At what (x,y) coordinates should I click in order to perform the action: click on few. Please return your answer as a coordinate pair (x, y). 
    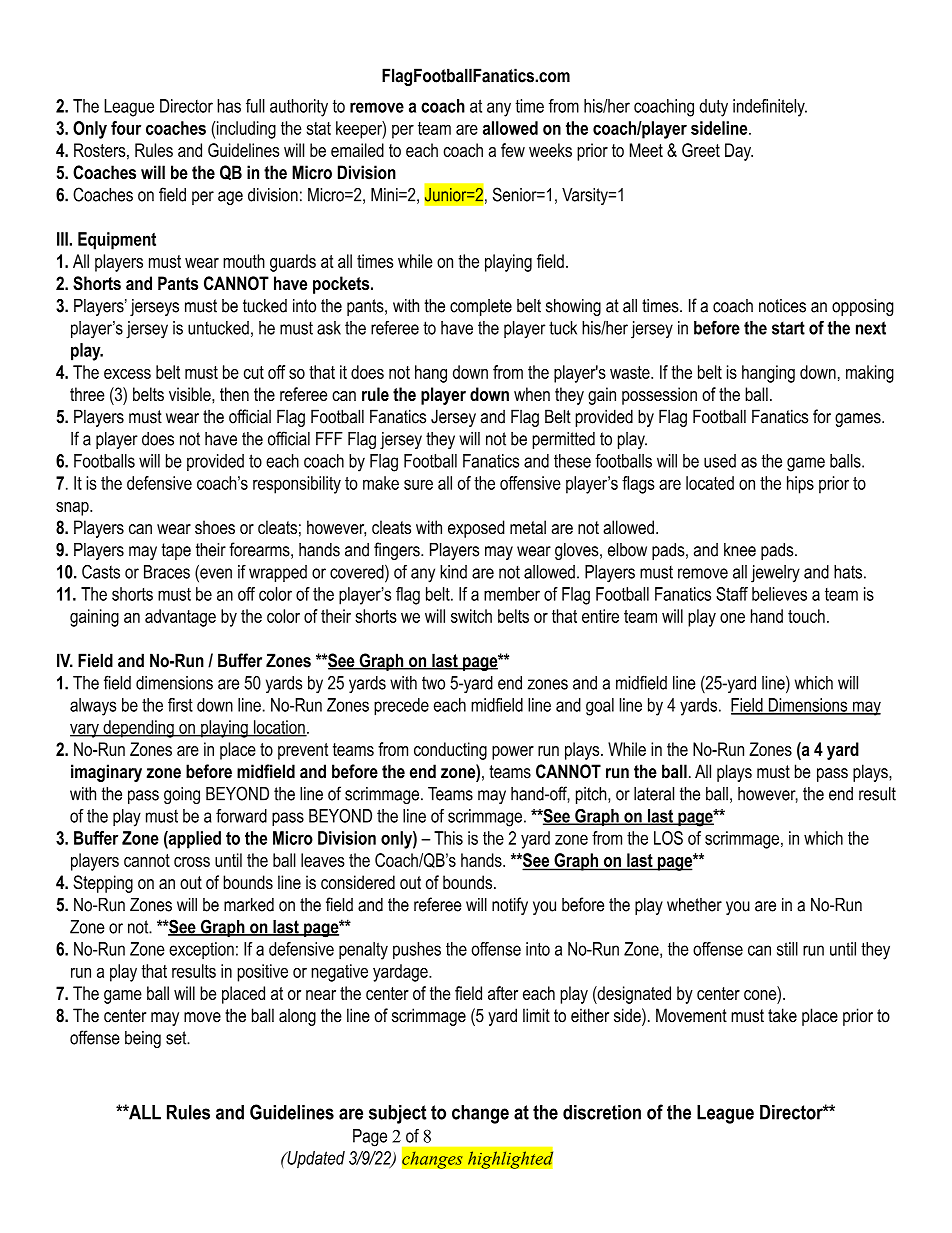
    Looking at the image, I should click on (513, 150).
